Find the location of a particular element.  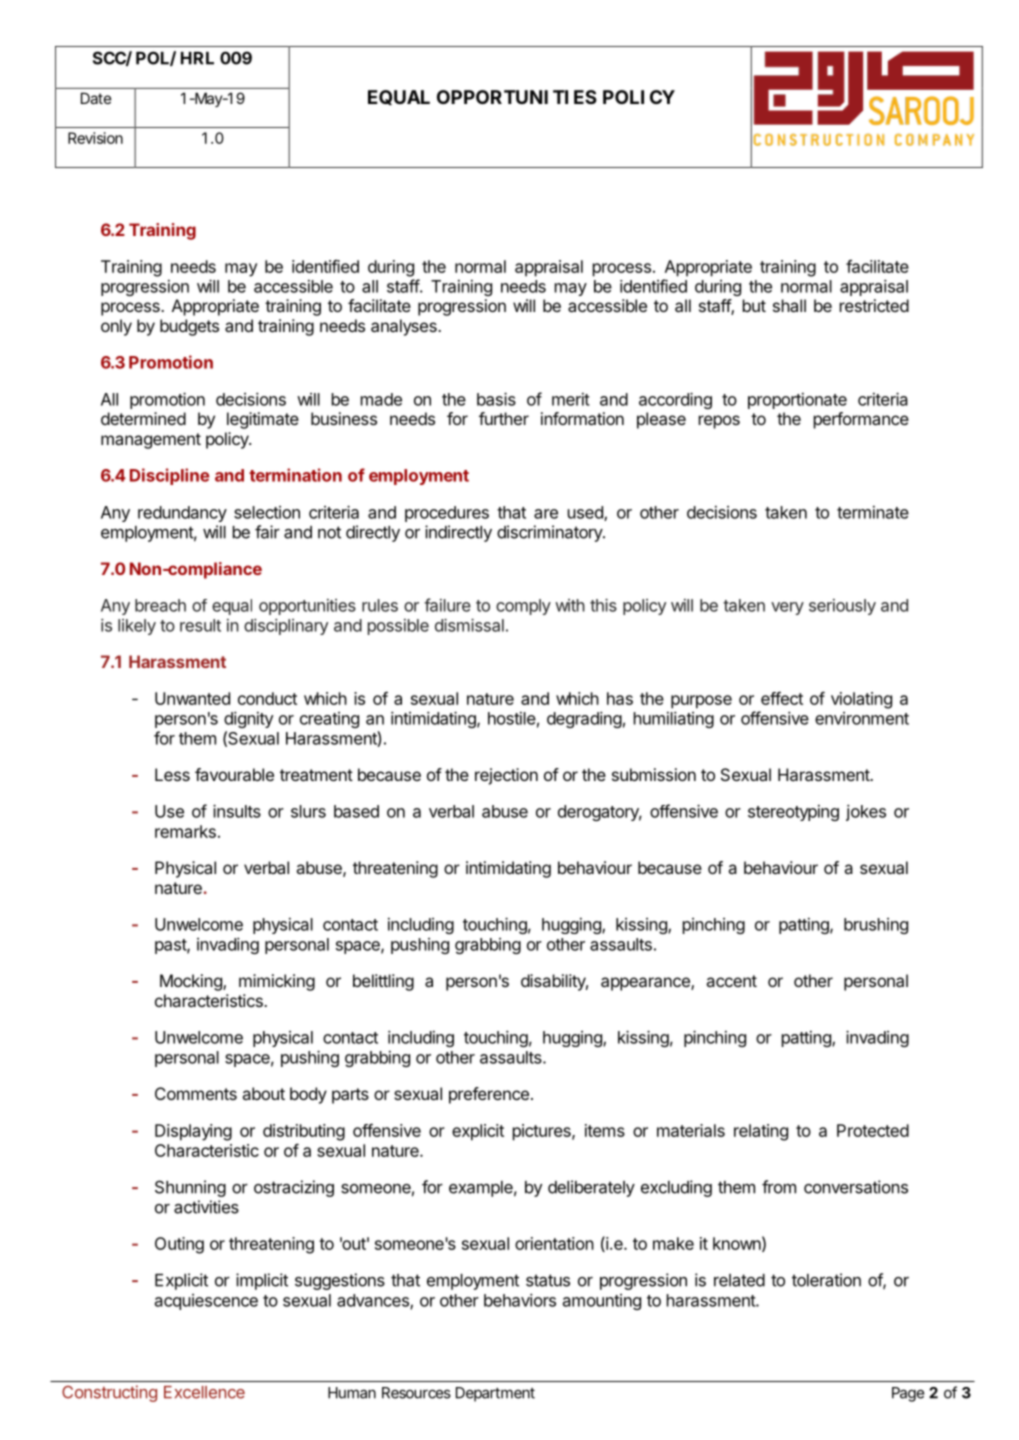

Excellence is located at coordinates (204, 1392).
